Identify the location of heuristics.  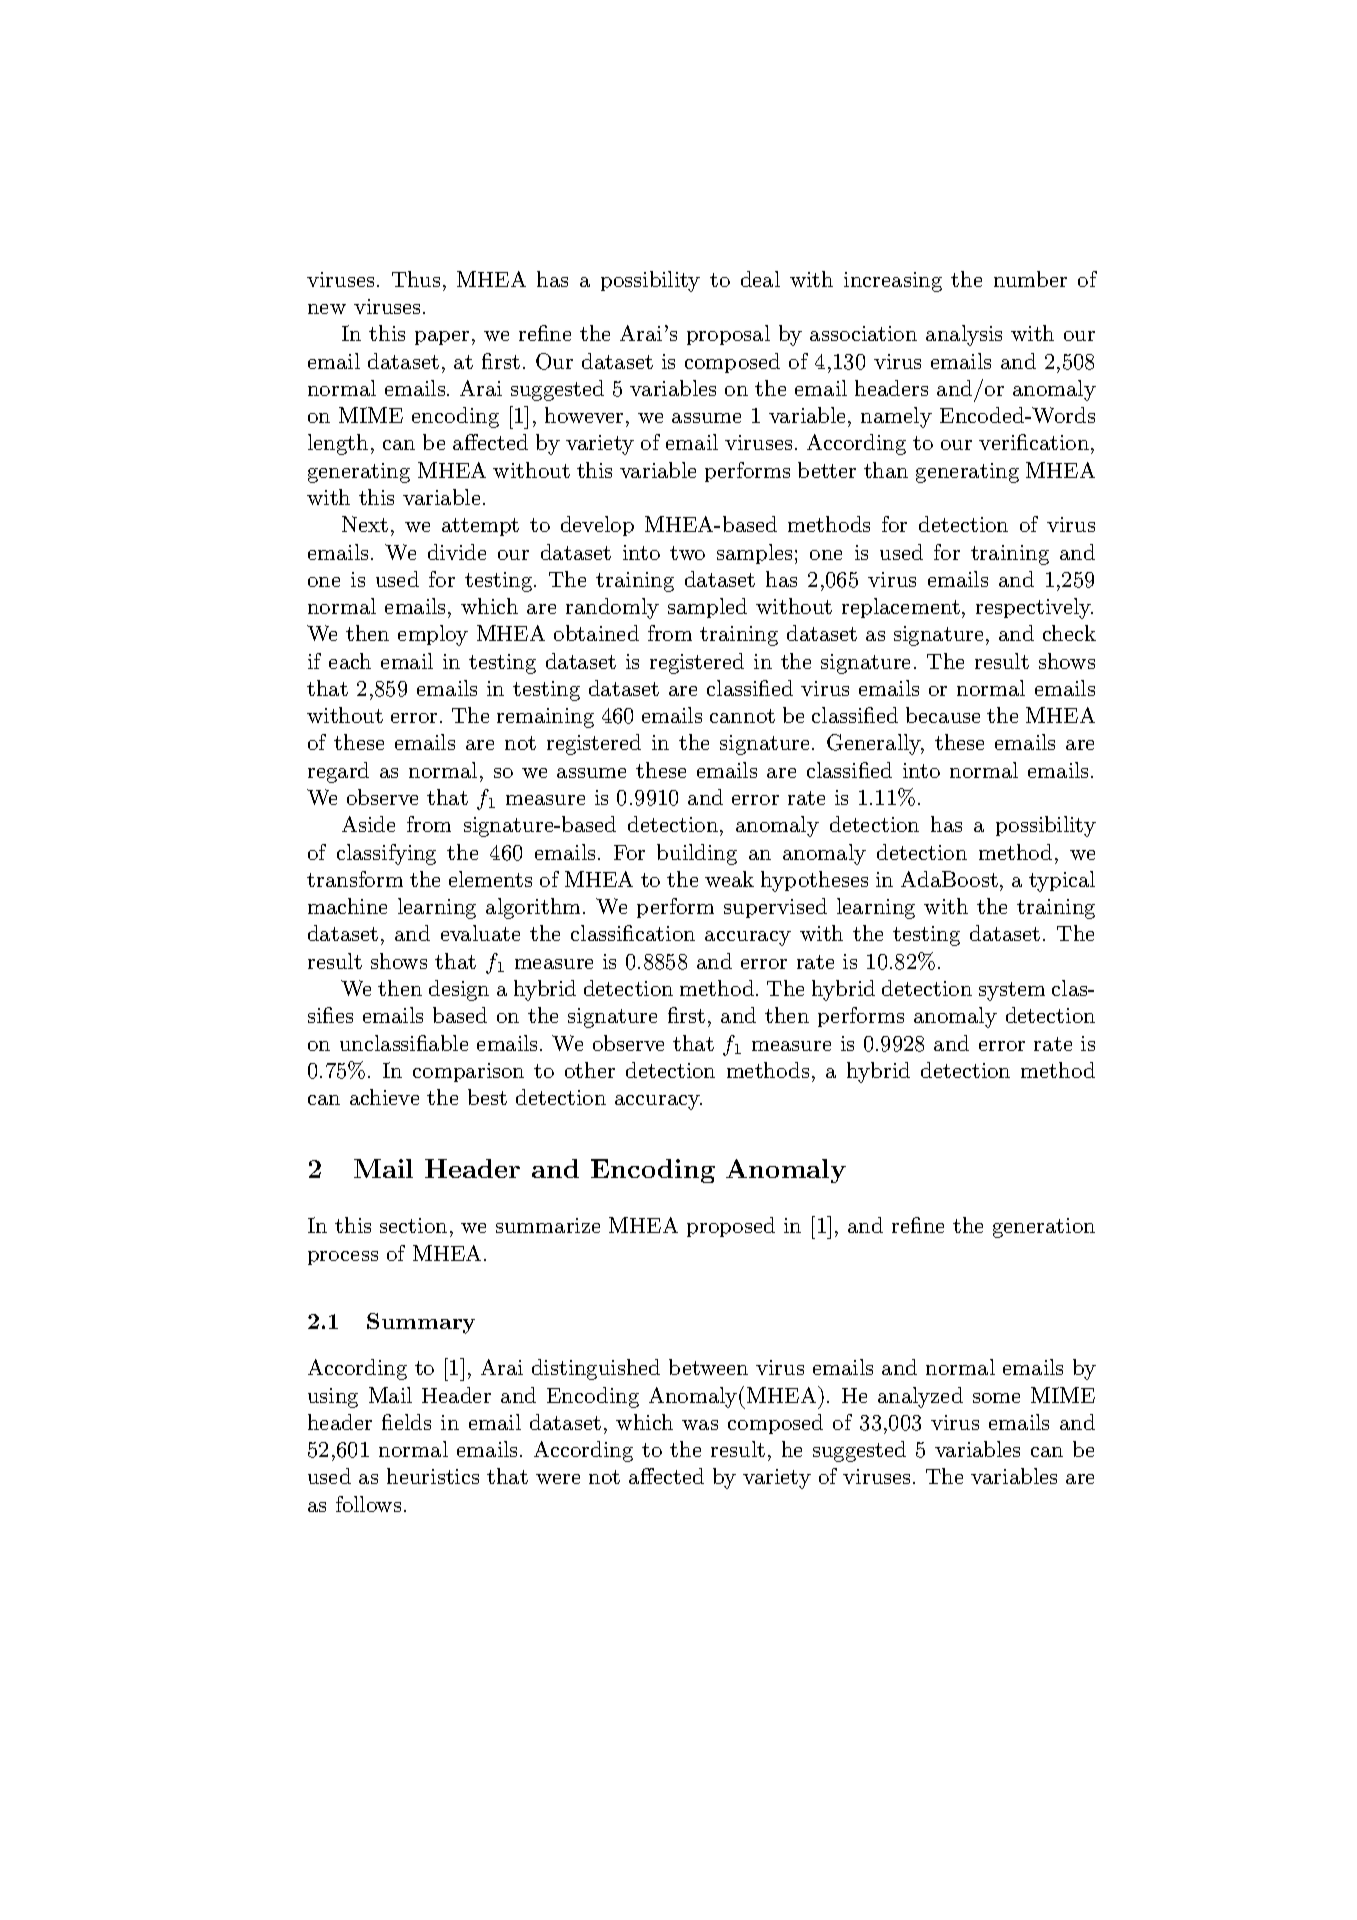
(433, 1476).
